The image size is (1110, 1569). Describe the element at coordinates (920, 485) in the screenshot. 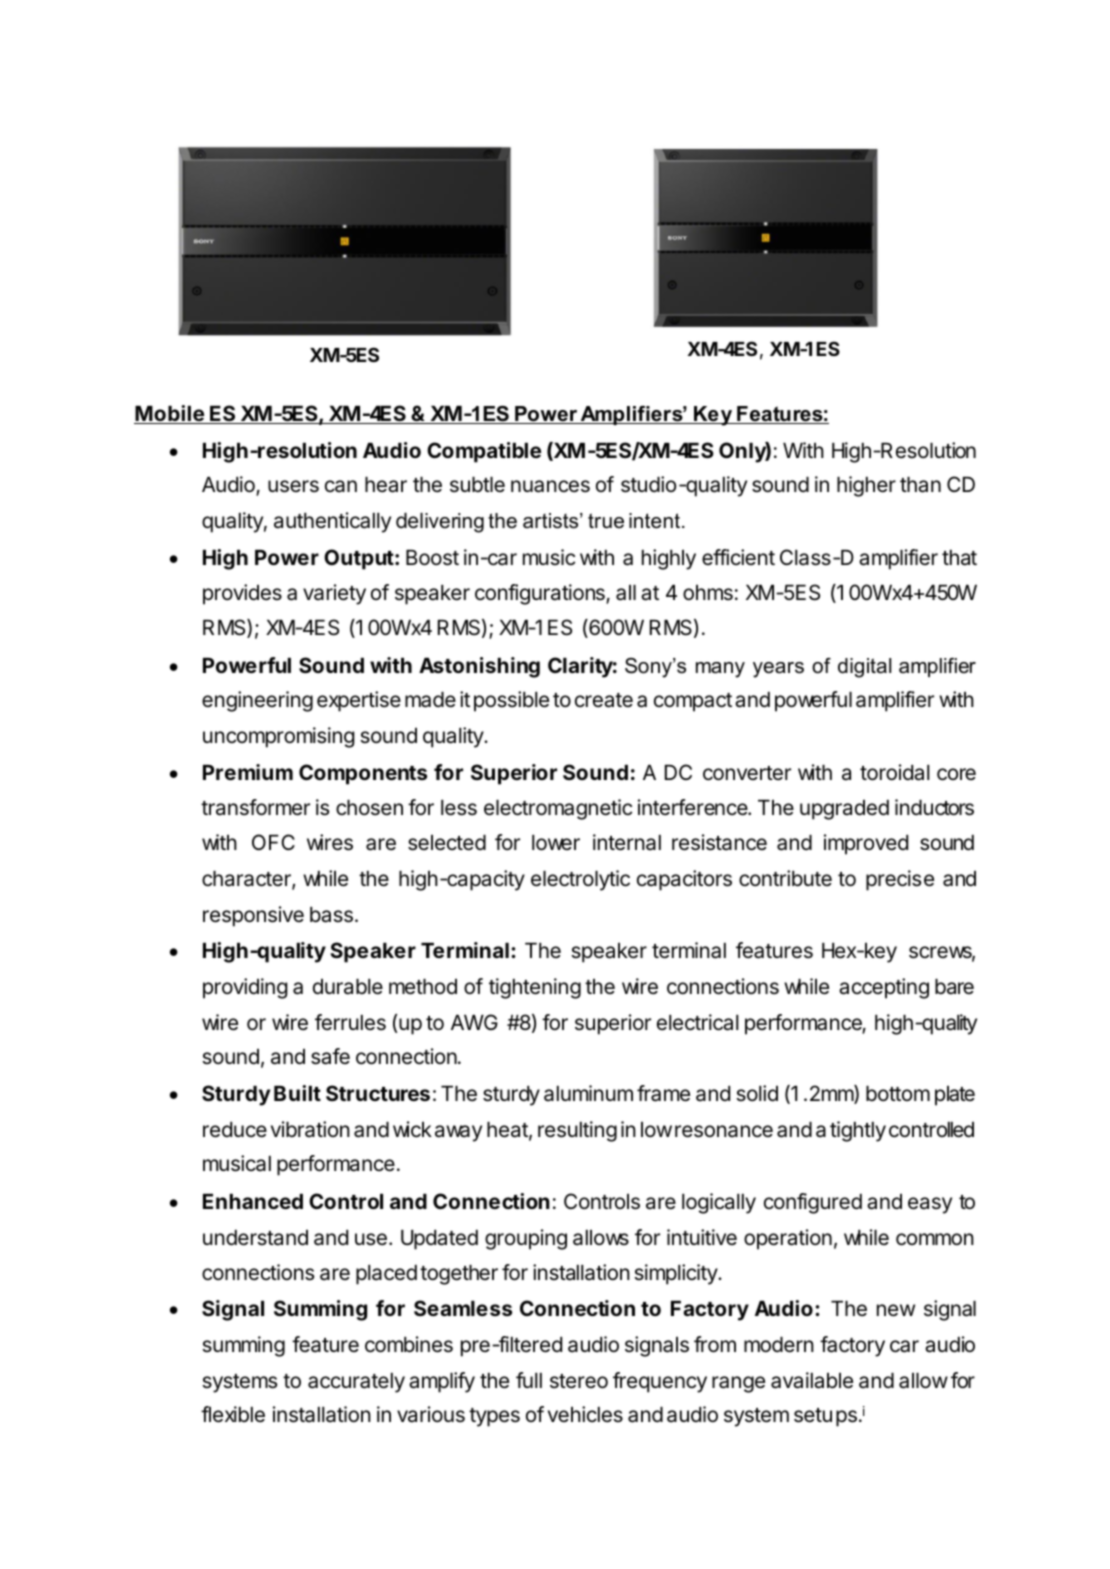

I see `than` at that location.
